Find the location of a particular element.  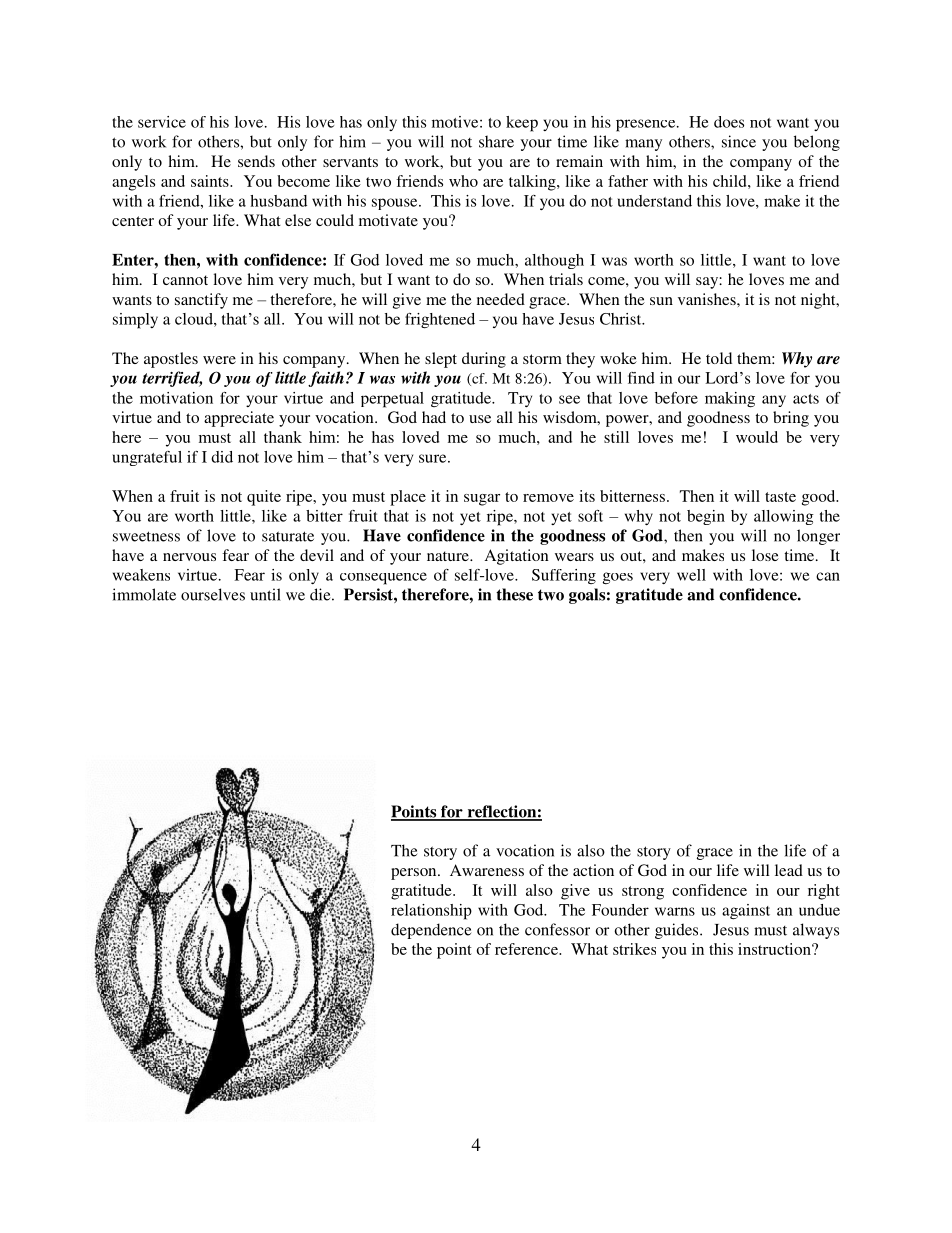

relationship is located at coordinates (431, 912).
